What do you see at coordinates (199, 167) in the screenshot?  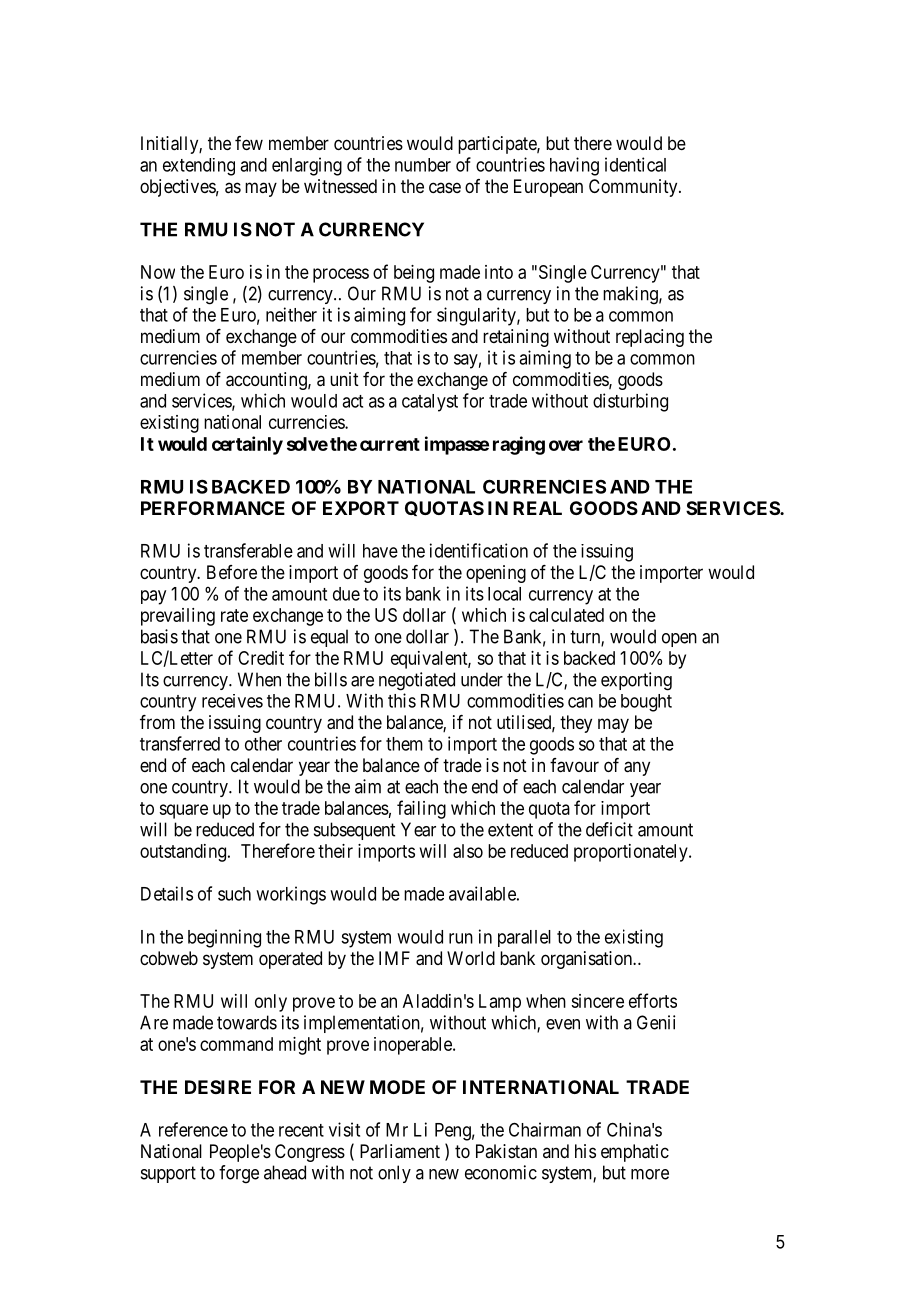 I see `extending` at bounding box center [199, 167].
